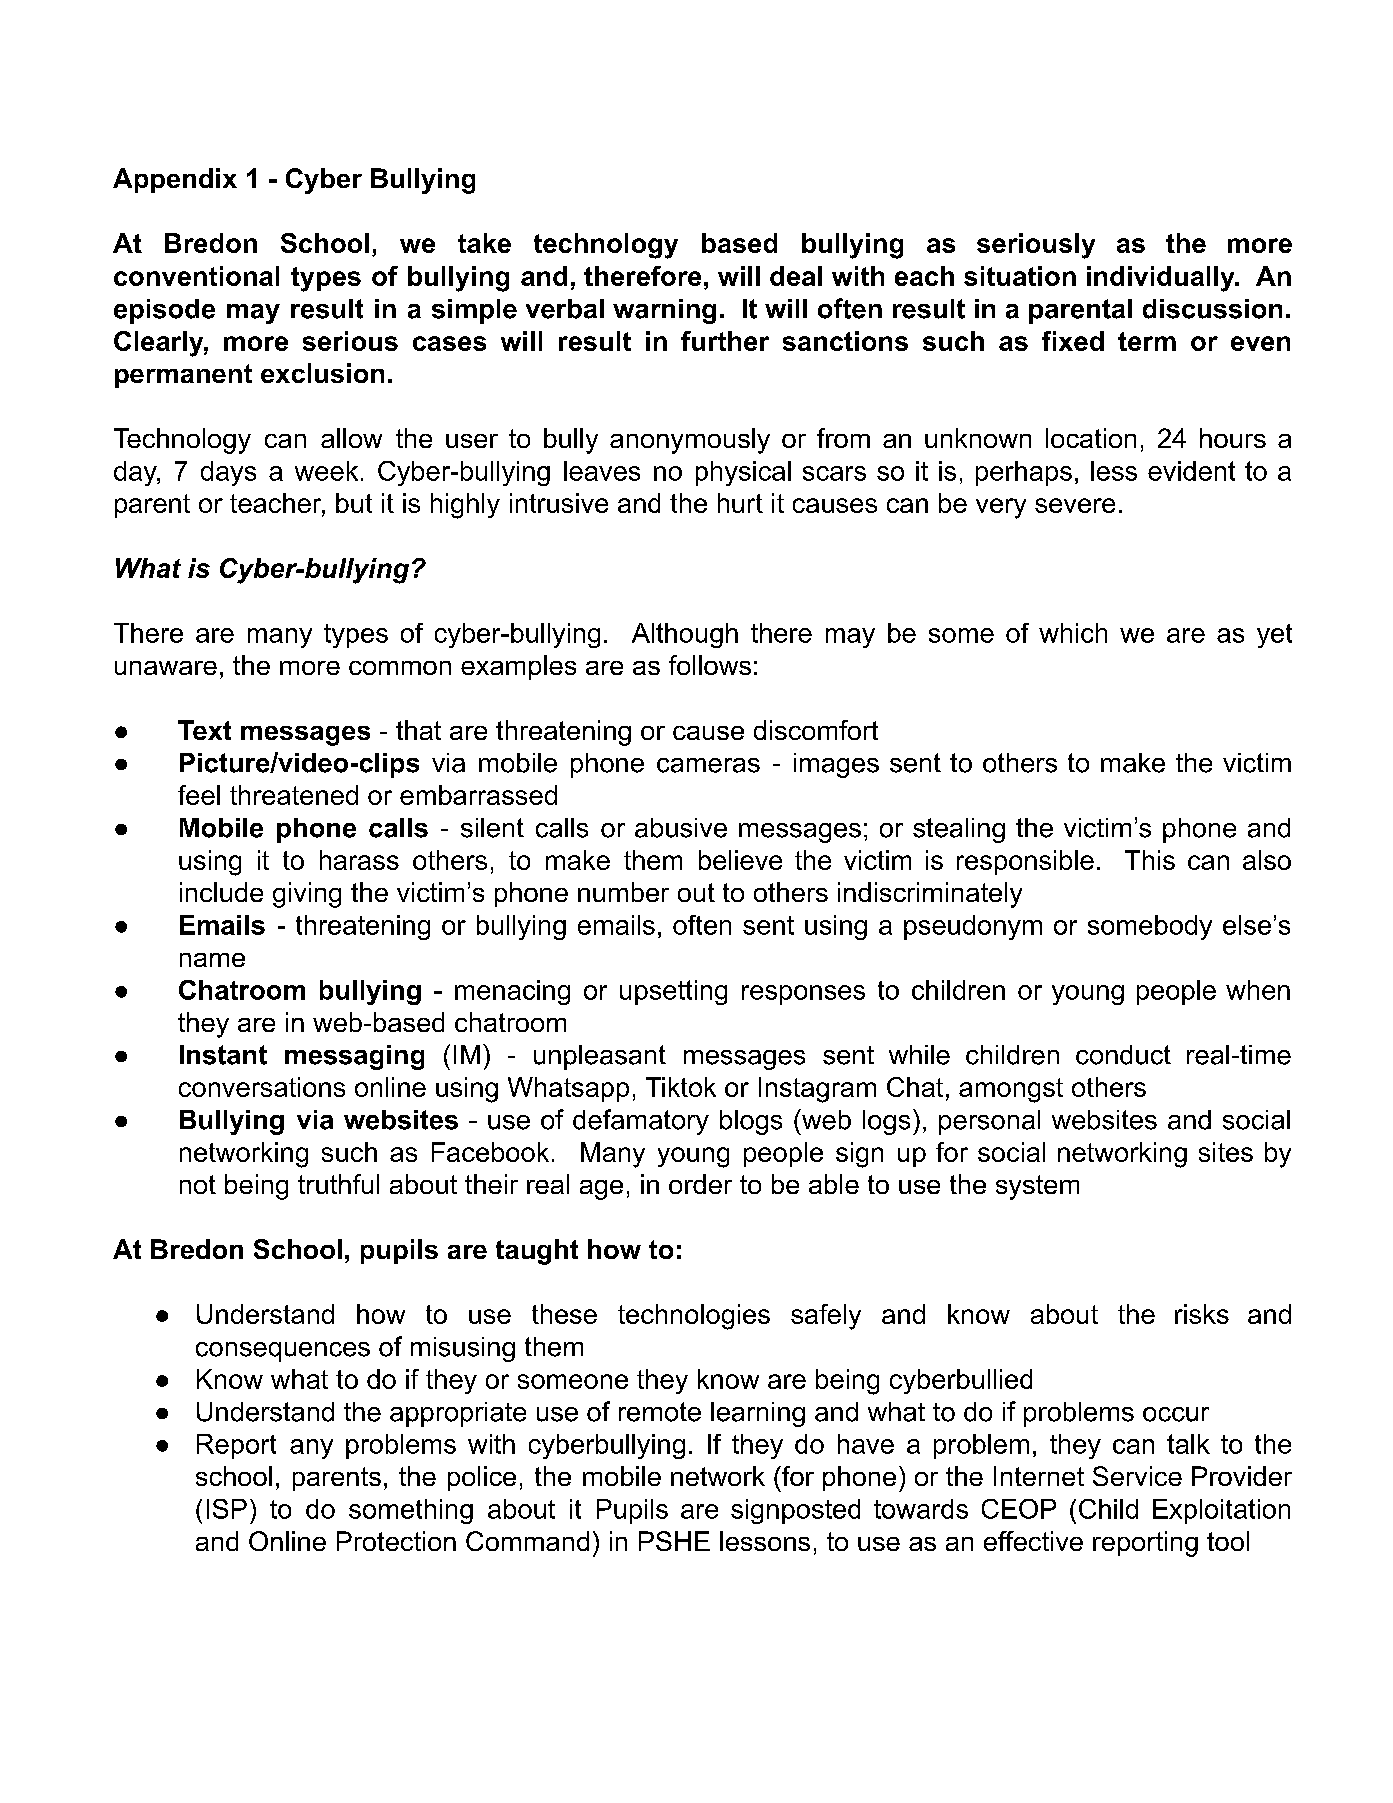  Describe the element at coordinates (796, 276) in the screenshot. I see `deal` at that location.
